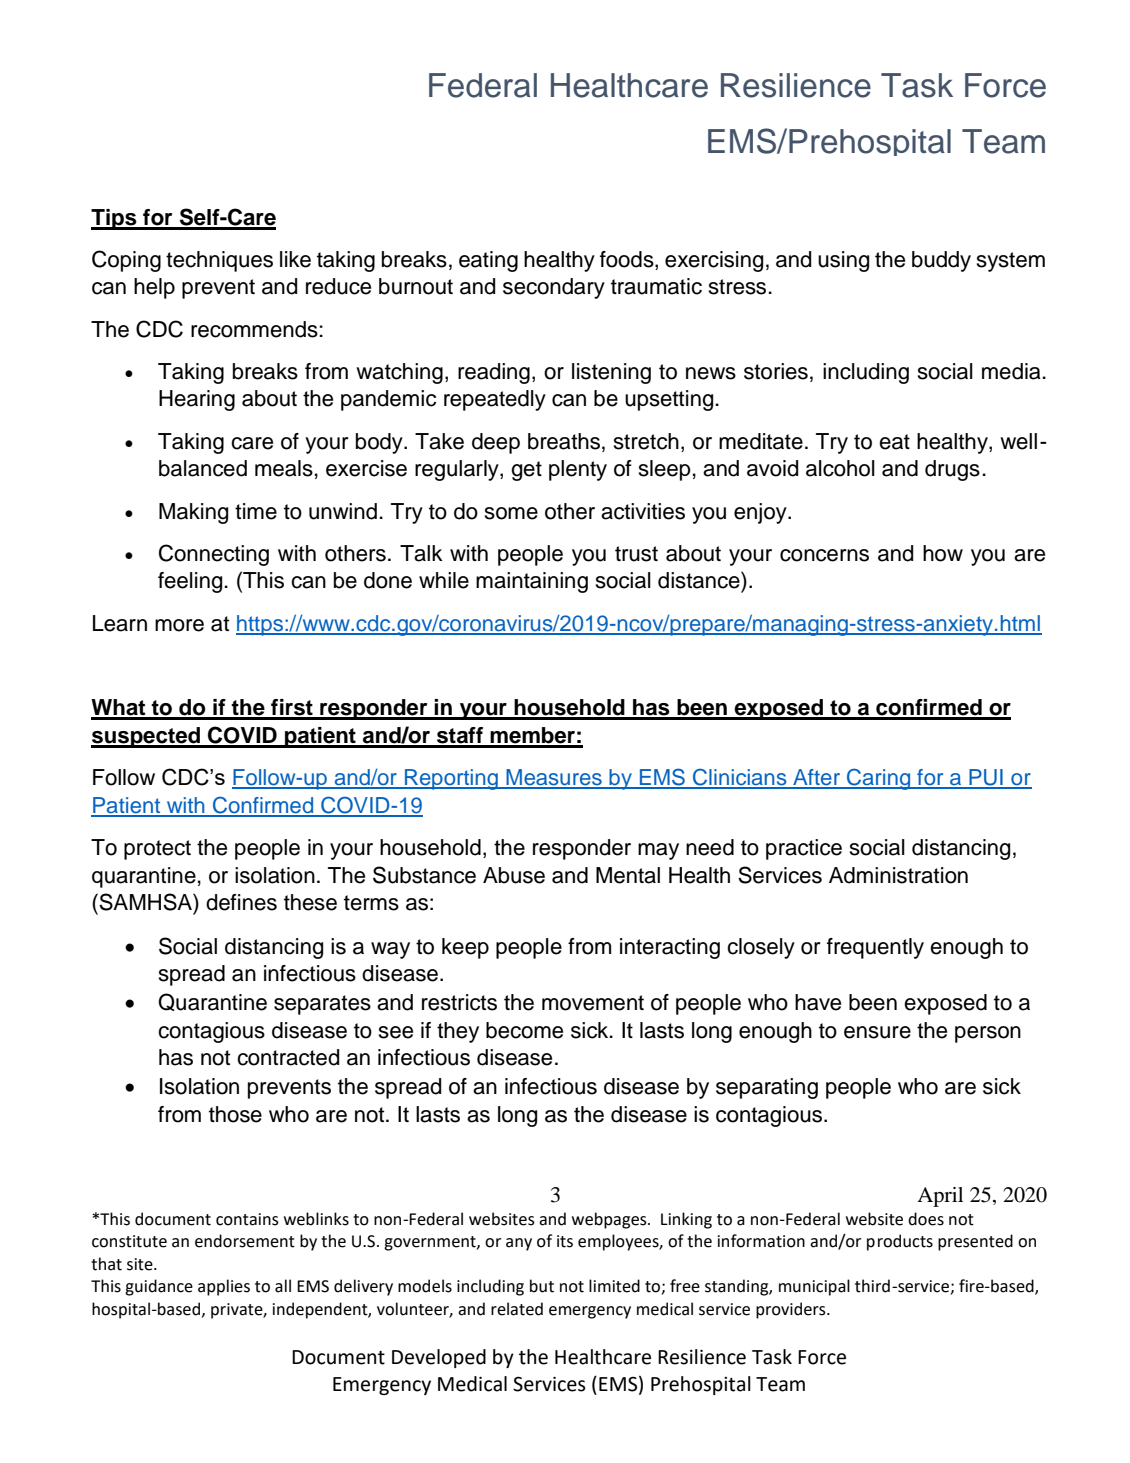  What do you see at coordinates (179, 625) in the image?
I see `more` at bounding box center [179, 625].
